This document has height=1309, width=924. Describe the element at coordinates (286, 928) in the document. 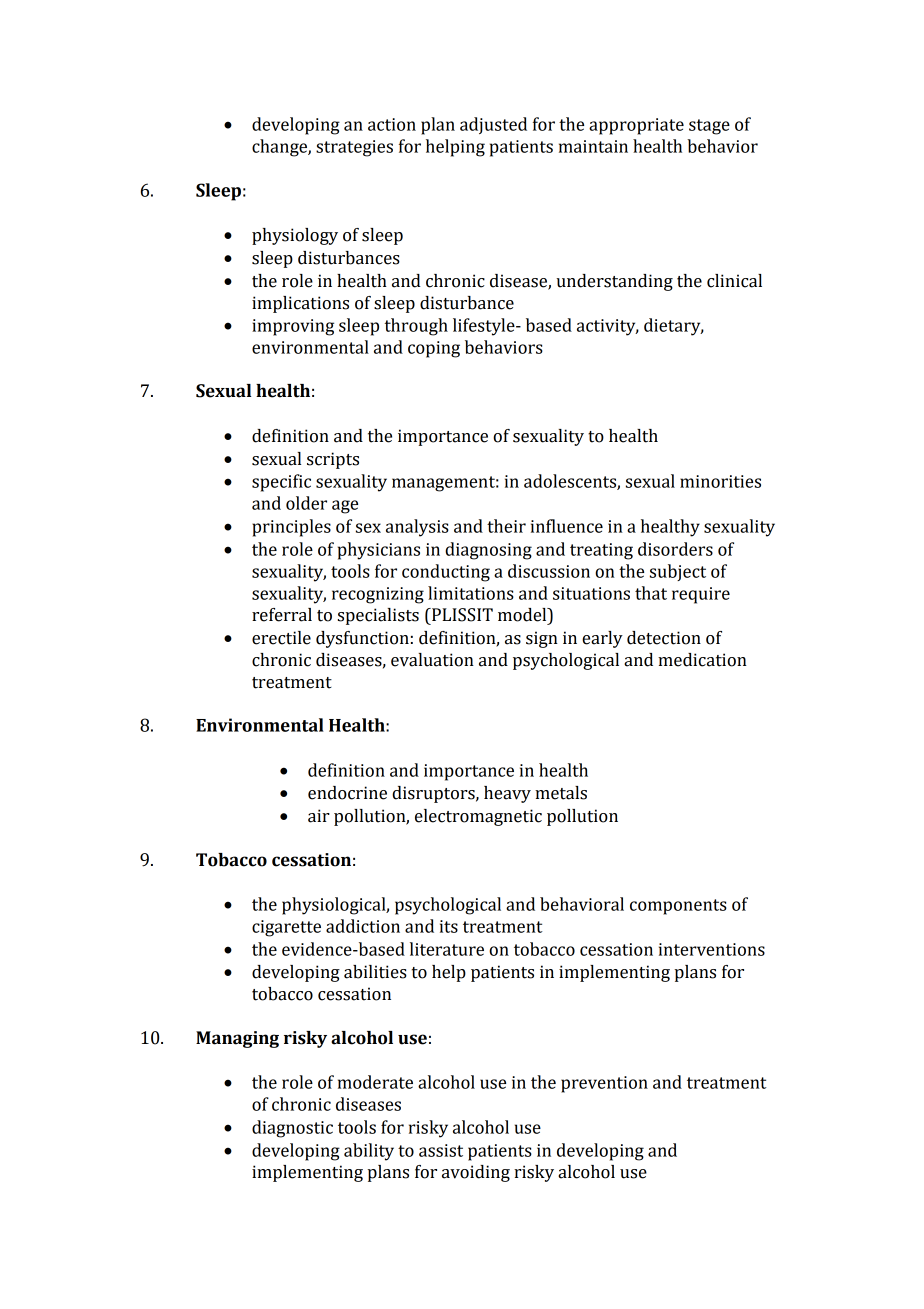

I see `cigarette` at that location.
